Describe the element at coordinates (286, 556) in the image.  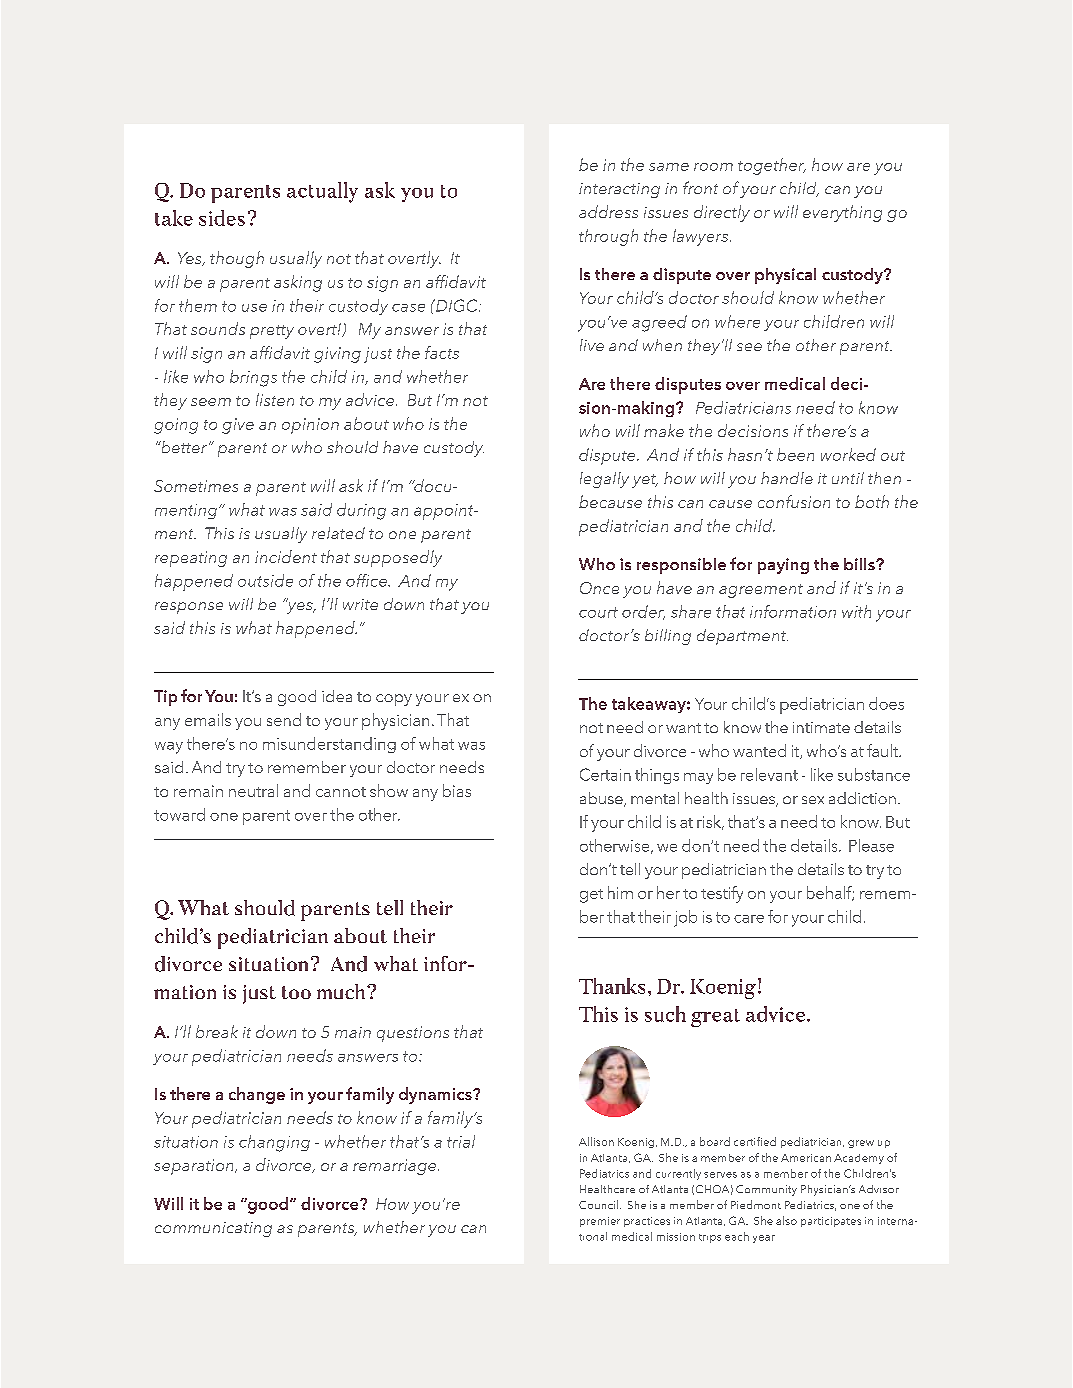
I see `incident` at that location.
